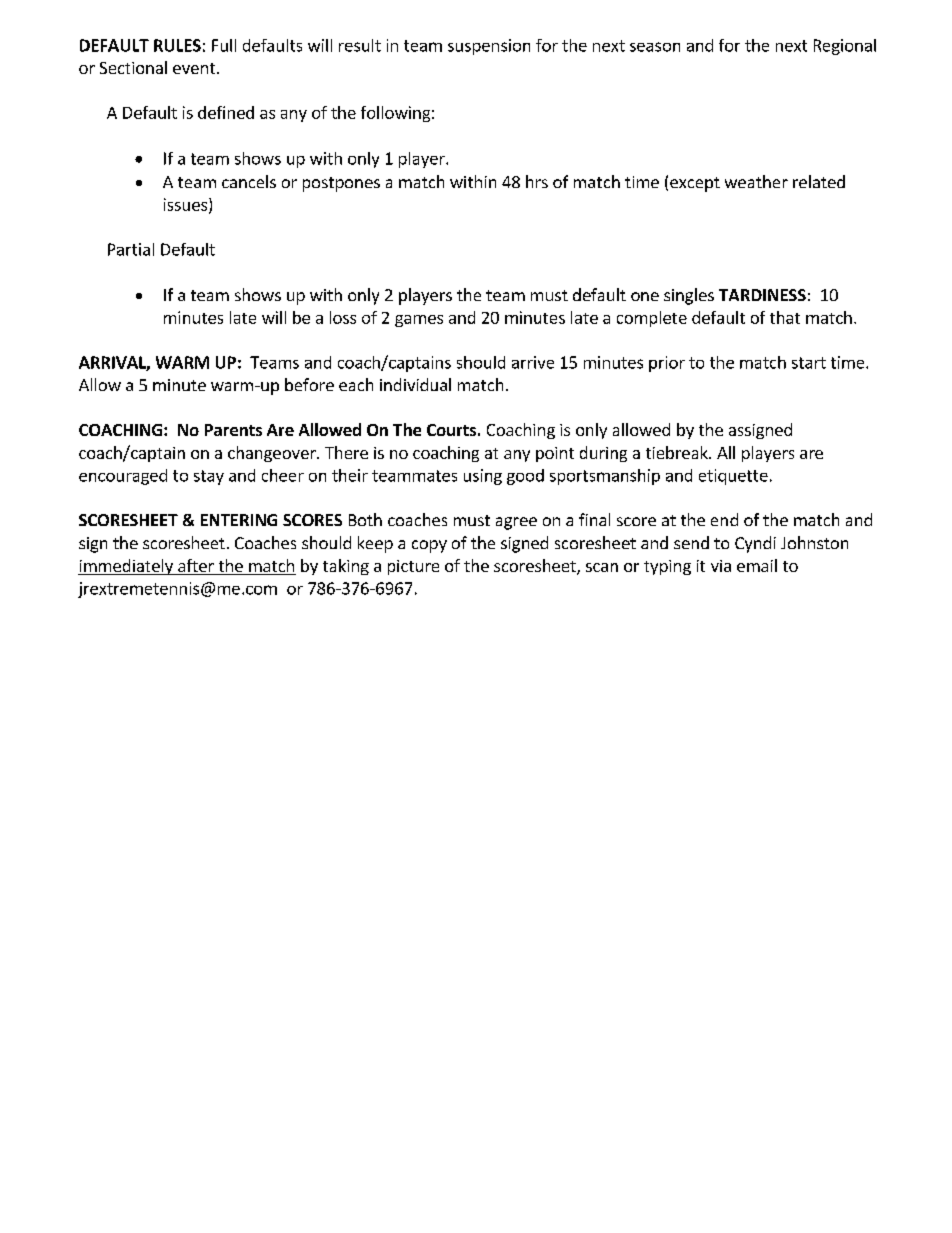 This document has height=1233, width=952. Describe the element at coordinates (233, 430) in the document. I see `Parents` at that location.
